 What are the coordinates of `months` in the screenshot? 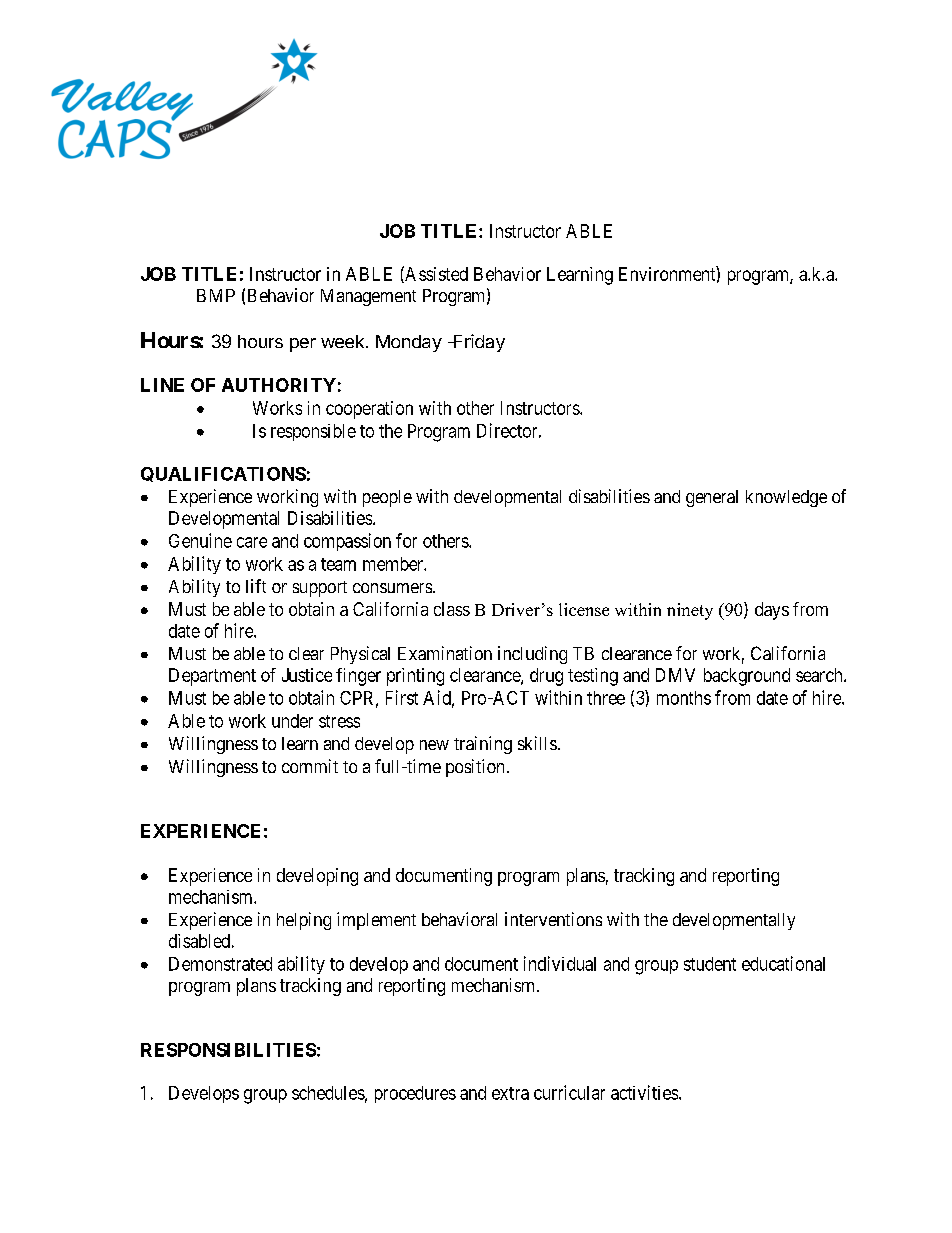 It's located at (684, 698).
